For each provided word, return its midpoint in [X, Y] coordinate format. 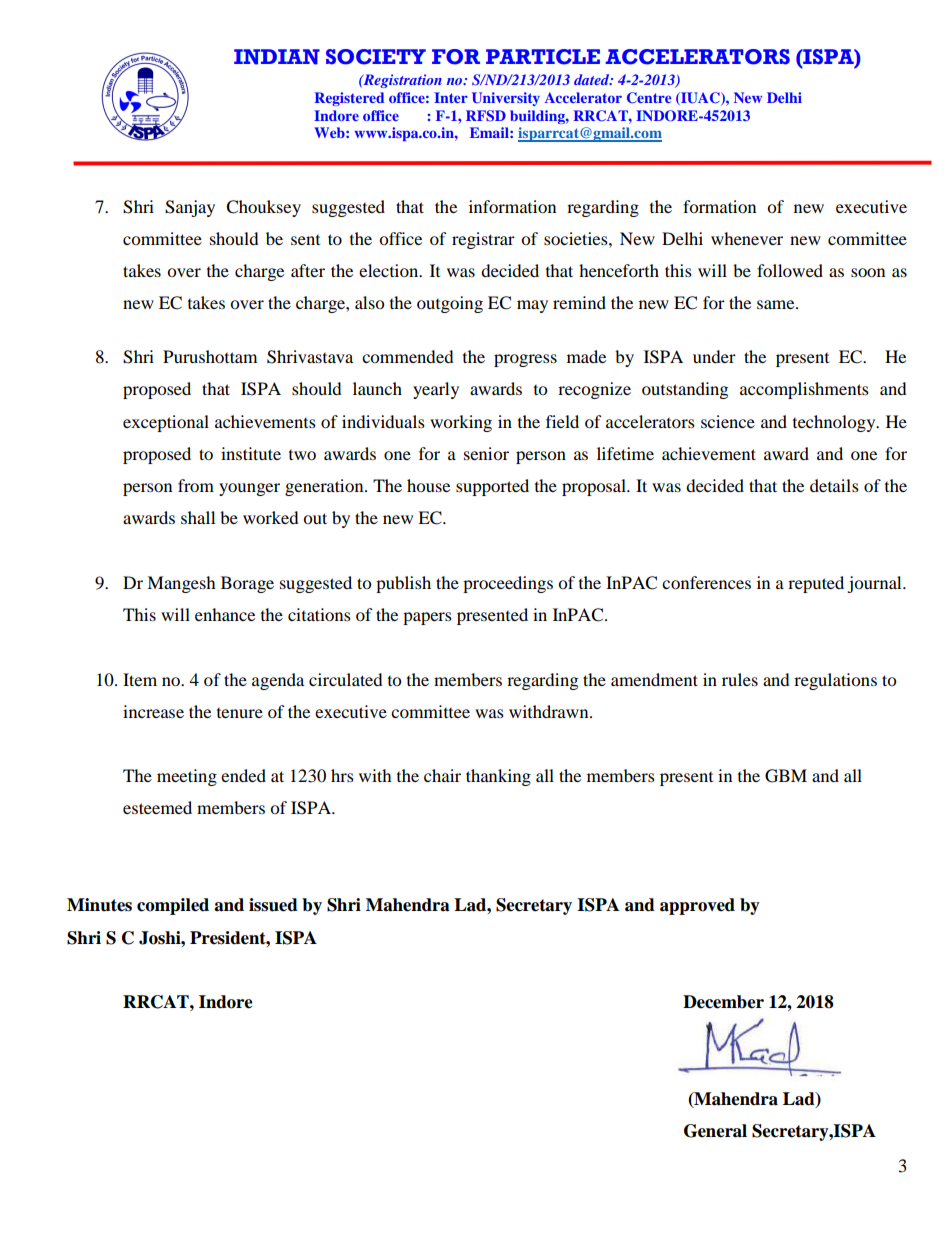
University [506, 99]
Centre [649, 98]
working [461, 423]
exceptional [166, 423]
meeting [187, 777]
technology [835, 423]
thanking [498, 777]
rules [740, 679]
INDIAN [277, 57]
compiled [173, 906]
